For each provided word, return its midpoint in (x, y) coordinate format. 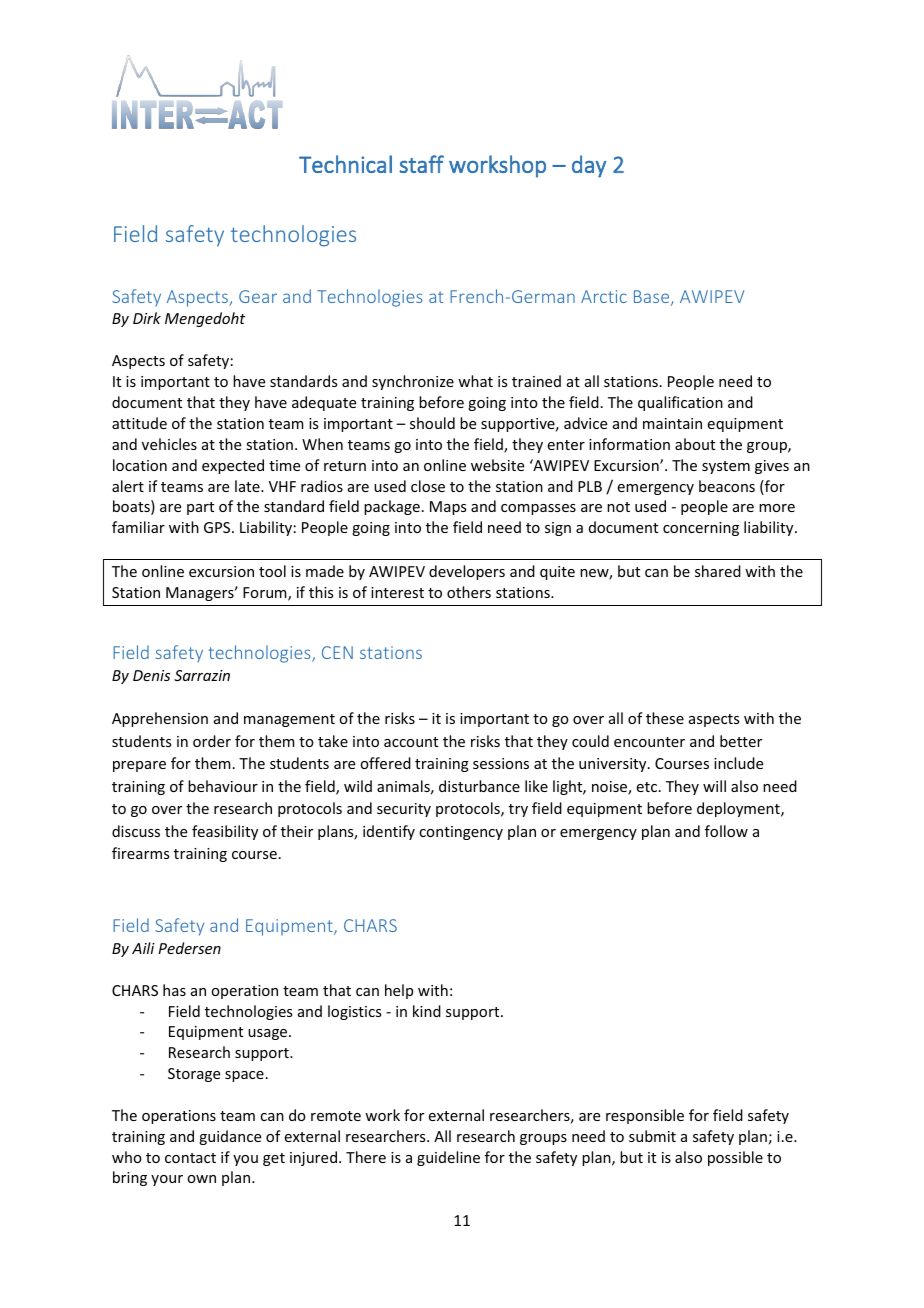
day (589, 166)
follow (726, 831)
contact (190, 1158)
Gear (258, 296)
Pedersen (189, 948)
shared (718, 571)
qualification (680, 403)
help (399, 991)
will (714, 786)
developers (467, 572)
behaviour (223, 786)
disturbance (479, 786)
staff (421, 164)
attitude (139, 423)
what (475, 381)
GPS (218, 527)
